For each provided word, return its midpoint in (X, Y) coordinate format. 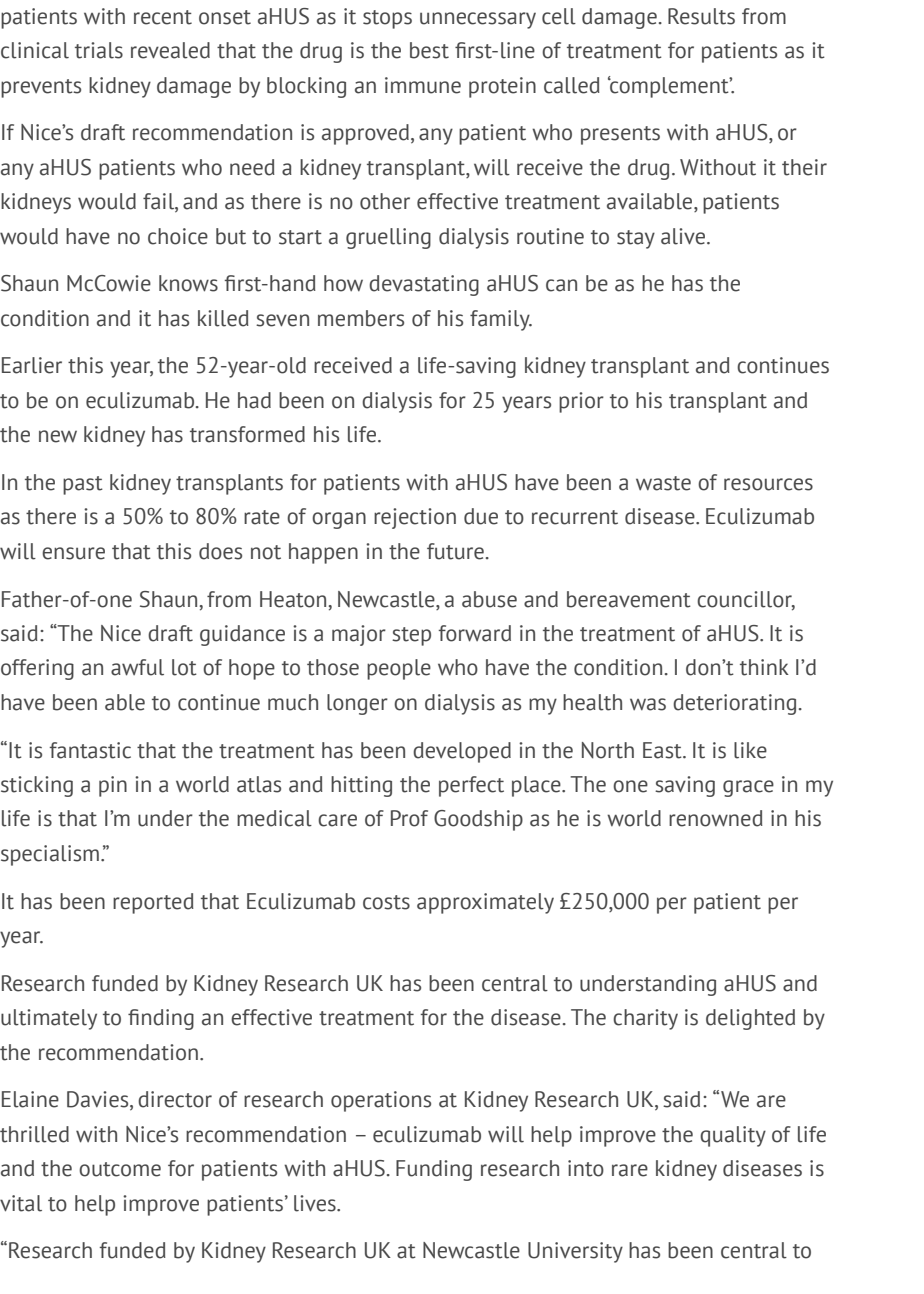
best (429, 50)
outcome (120, 1169)
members (361, 318)
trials (99, 50)
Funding (434, 1170)
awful (137, 667)
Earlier (32, 365)
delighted (750, 1019)
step (411, 636)
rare (630, 1170)
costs (386, 902)
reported (153, 903)
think (764, 667)
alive (684, 236)
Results (701, 16)
